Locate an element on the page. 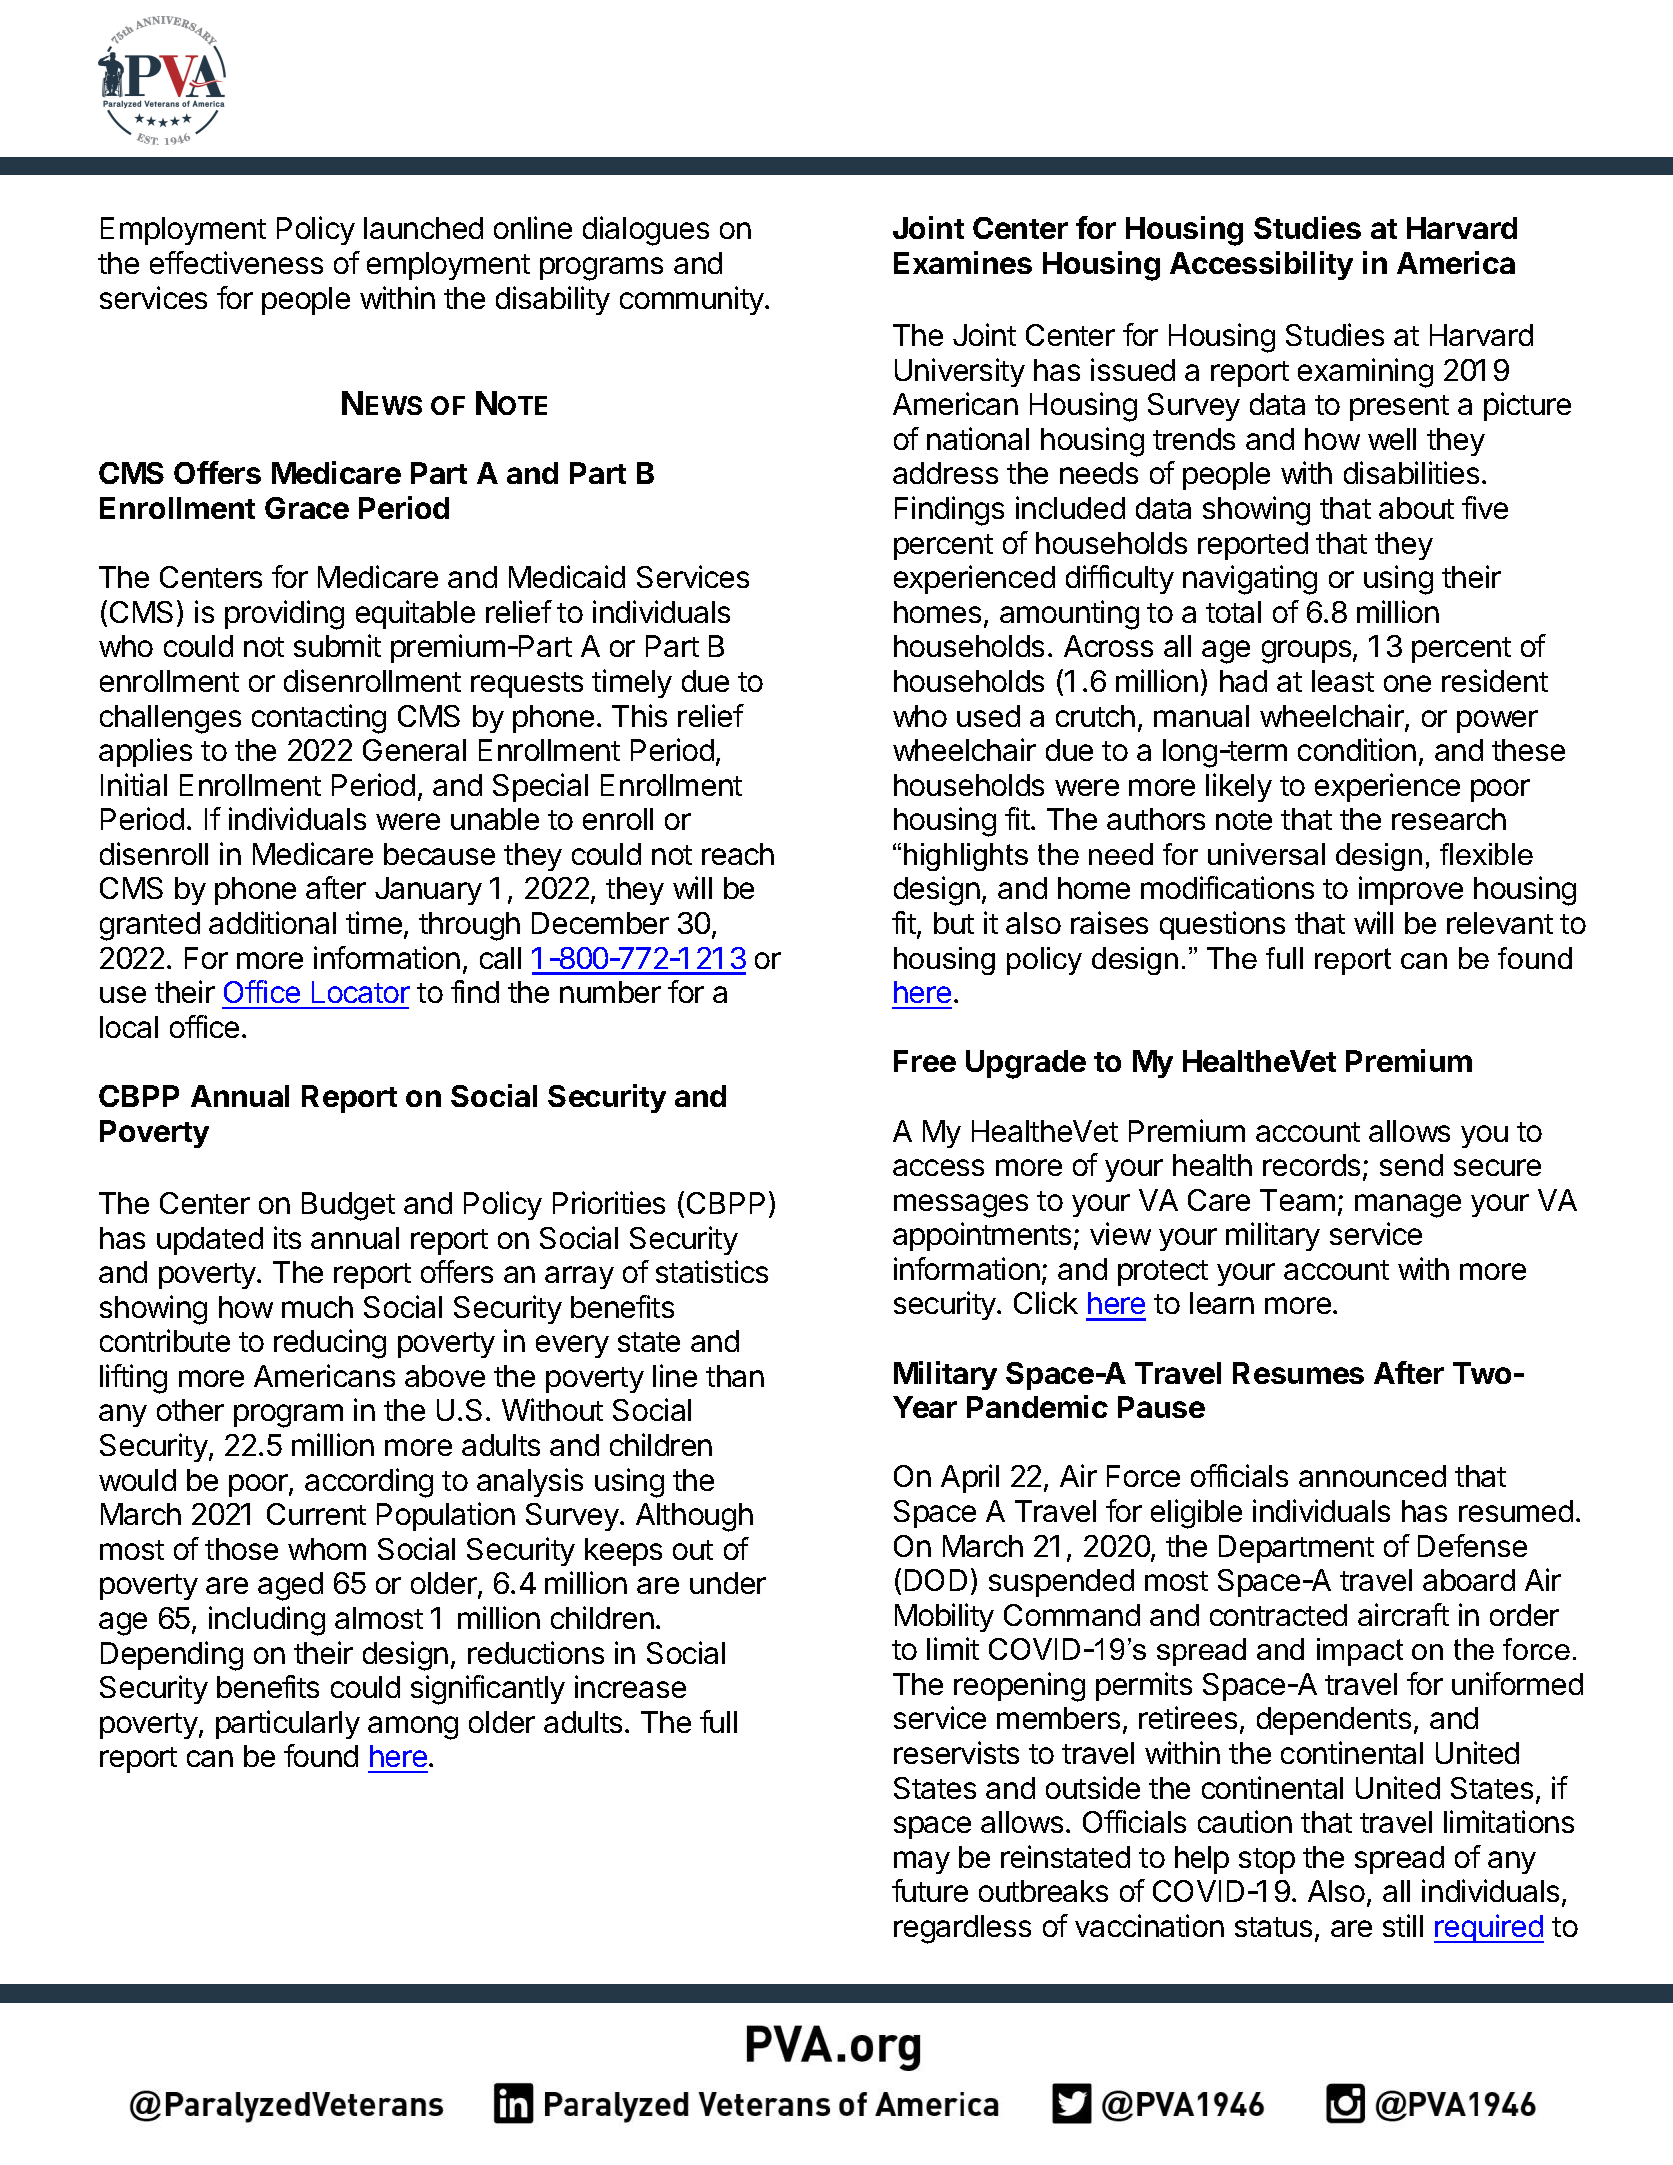  Examines is located at coordinates (963, 262).
